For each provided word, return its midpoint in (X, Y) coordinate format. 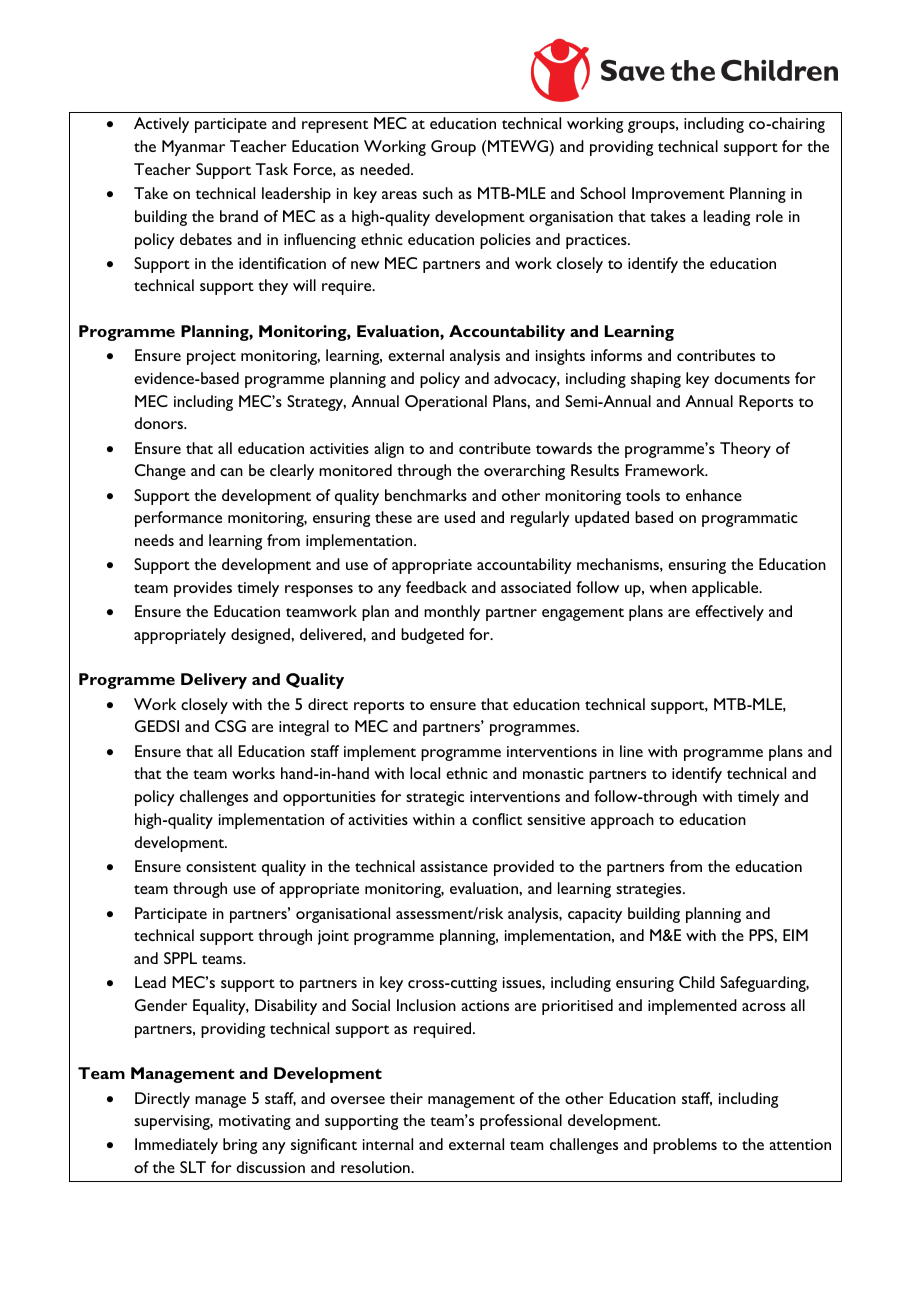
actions (485, 1005)
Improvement (678, 195)
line (631, 751)
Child (697, 982)
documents (752, 378)
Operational (446, 403)
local (425, 773)
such (438, 193)
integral (304, 728)
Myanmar (193, 148)
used (459, 517)
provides (203, 589)
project (211, 357)
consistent (221, 866)
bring (240, 1146)
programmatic (750, 519)
